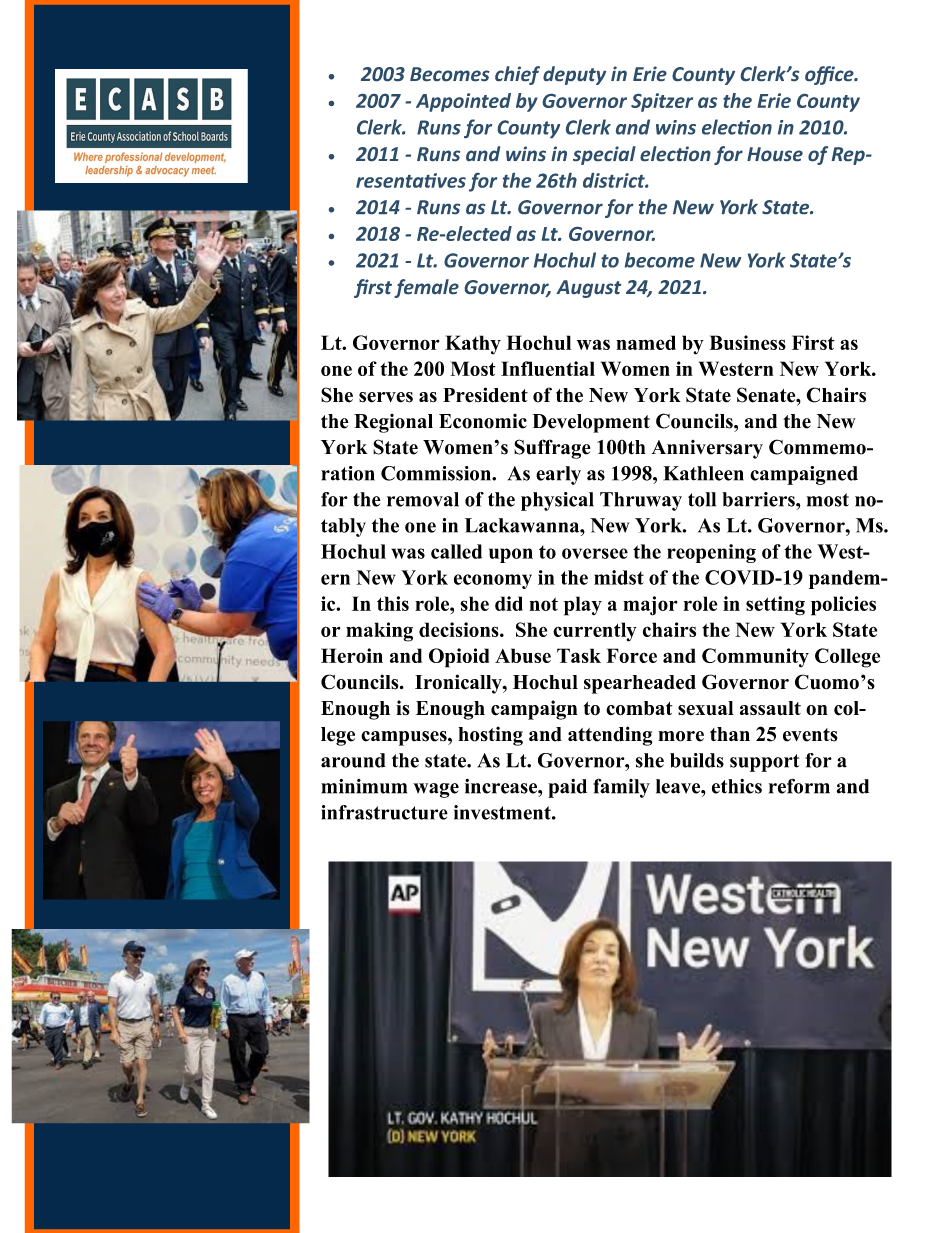 The image size is (952, 1233). Describe the element at coordinates (799, 786) in the screenshot. I see `reform` at that location.
